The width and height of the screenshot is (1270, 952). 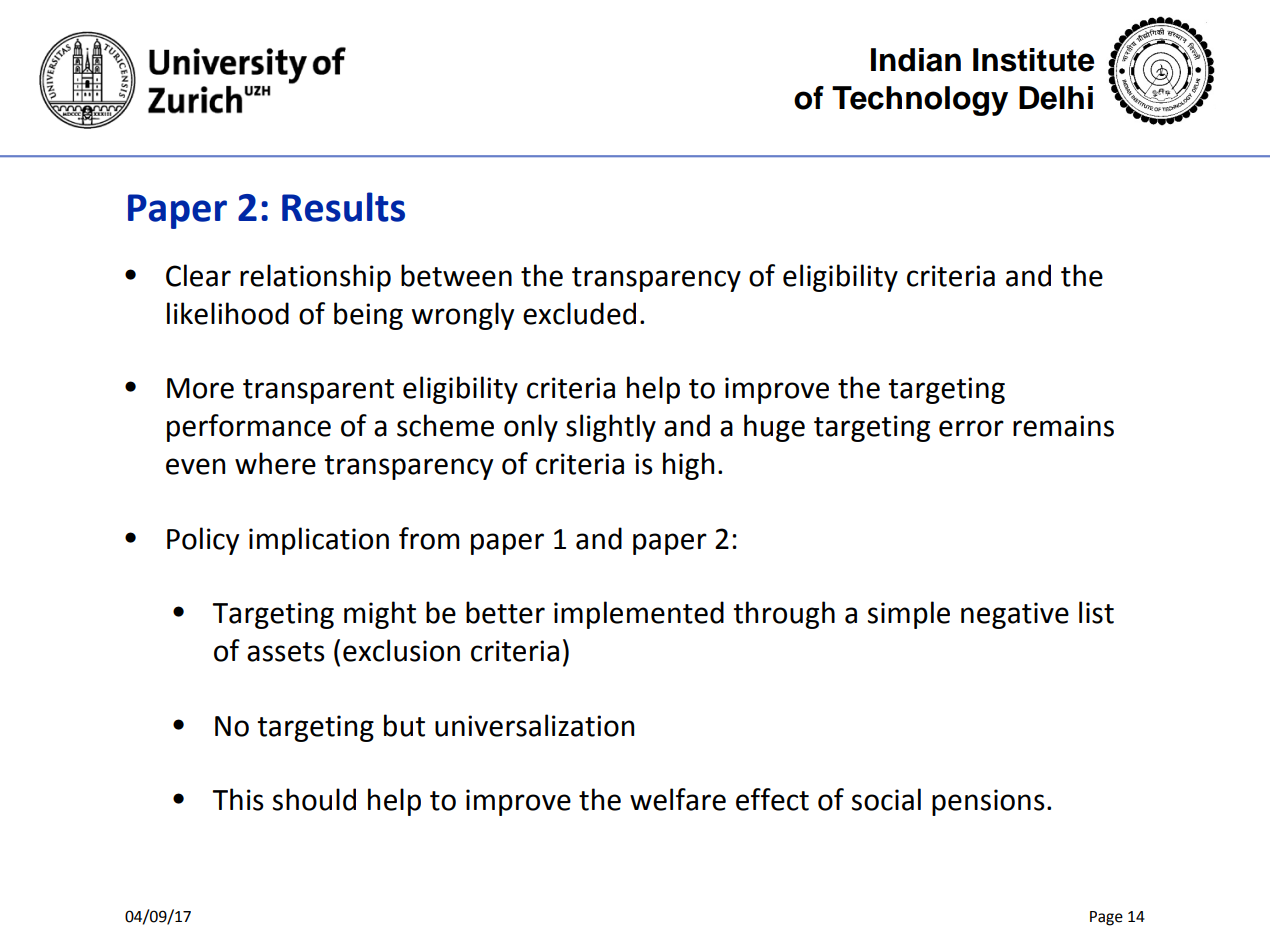 What do you see at coordinates (1106, 918) in the screenshot?
I see `Page` at bounding box center [1106, 918].
